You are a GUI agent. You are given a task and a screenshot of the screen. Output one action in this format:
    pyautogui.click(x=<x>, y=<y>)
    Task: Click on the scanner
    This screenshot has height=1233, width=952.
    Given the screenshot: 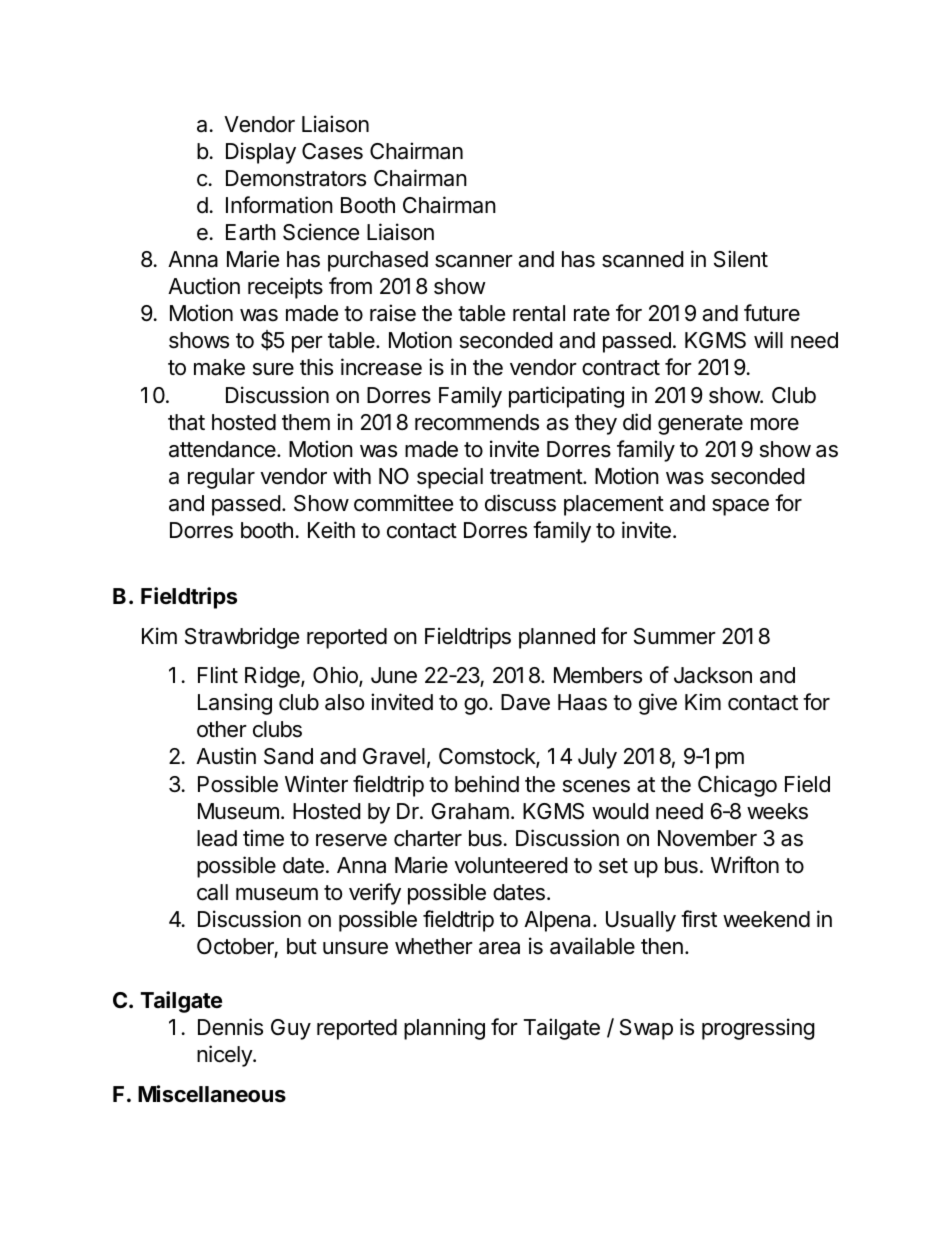 What is the action you would take?
    pyautogui.click(x=474, y=261)
